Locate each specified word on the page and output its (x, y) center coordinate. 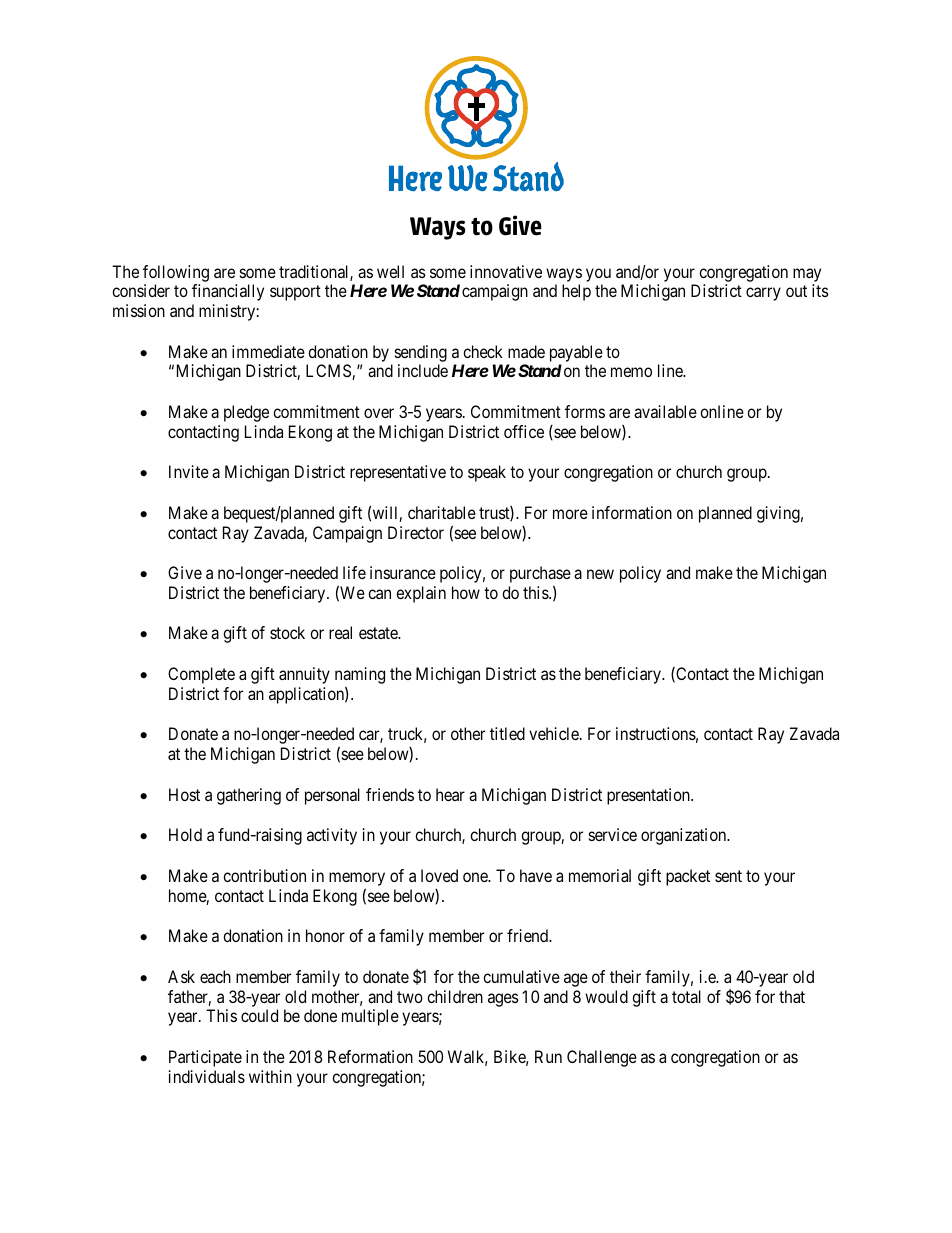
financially (228, 292)
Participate (205, 1058)
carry (763, 294)
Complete (201, 675)
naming (360, 677)
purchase (540, 576)
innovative (506, 271)
